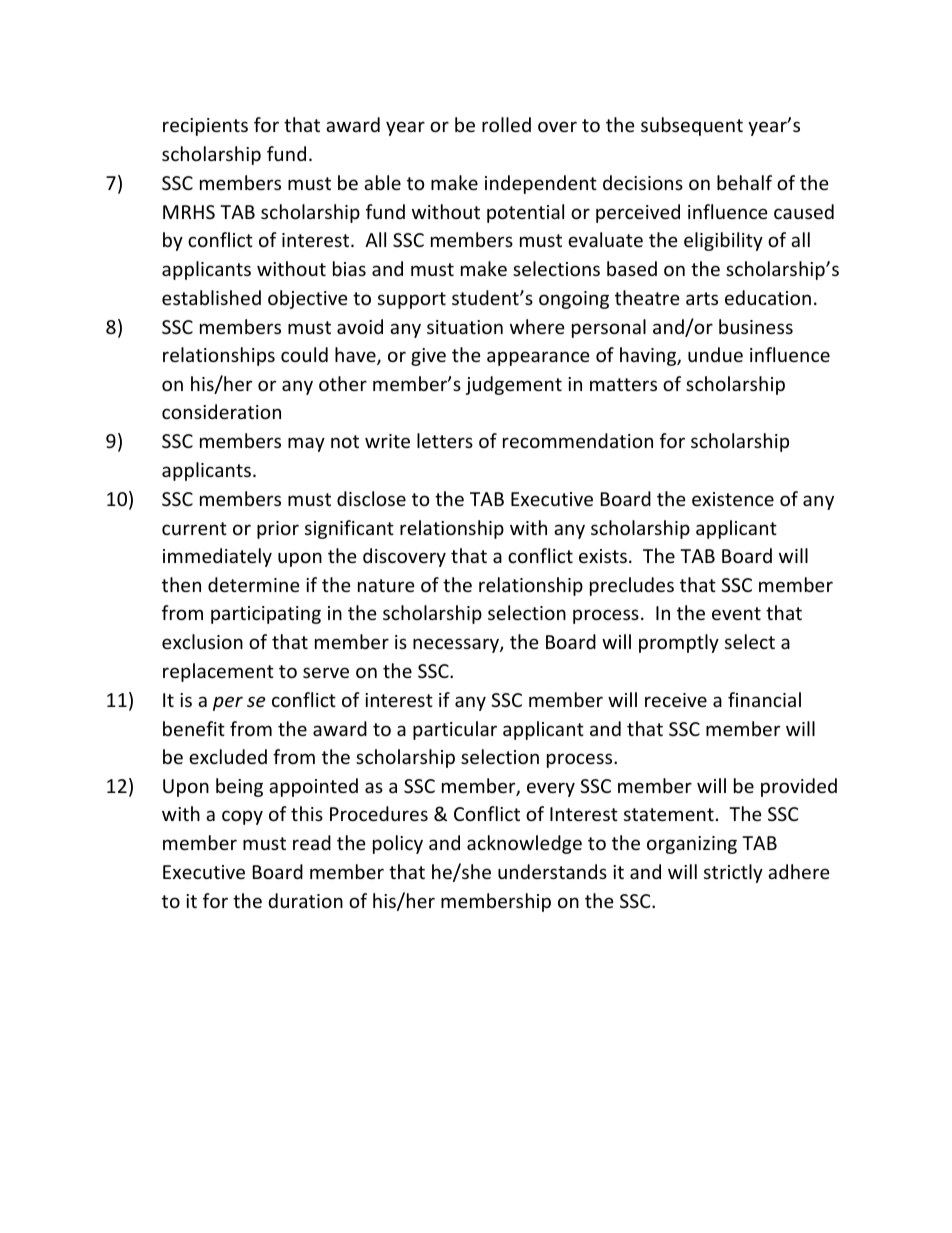 This document has width=952, height=1233. Describe the element at coordinates (386, 585) in the document. I see `nature` at that location.
